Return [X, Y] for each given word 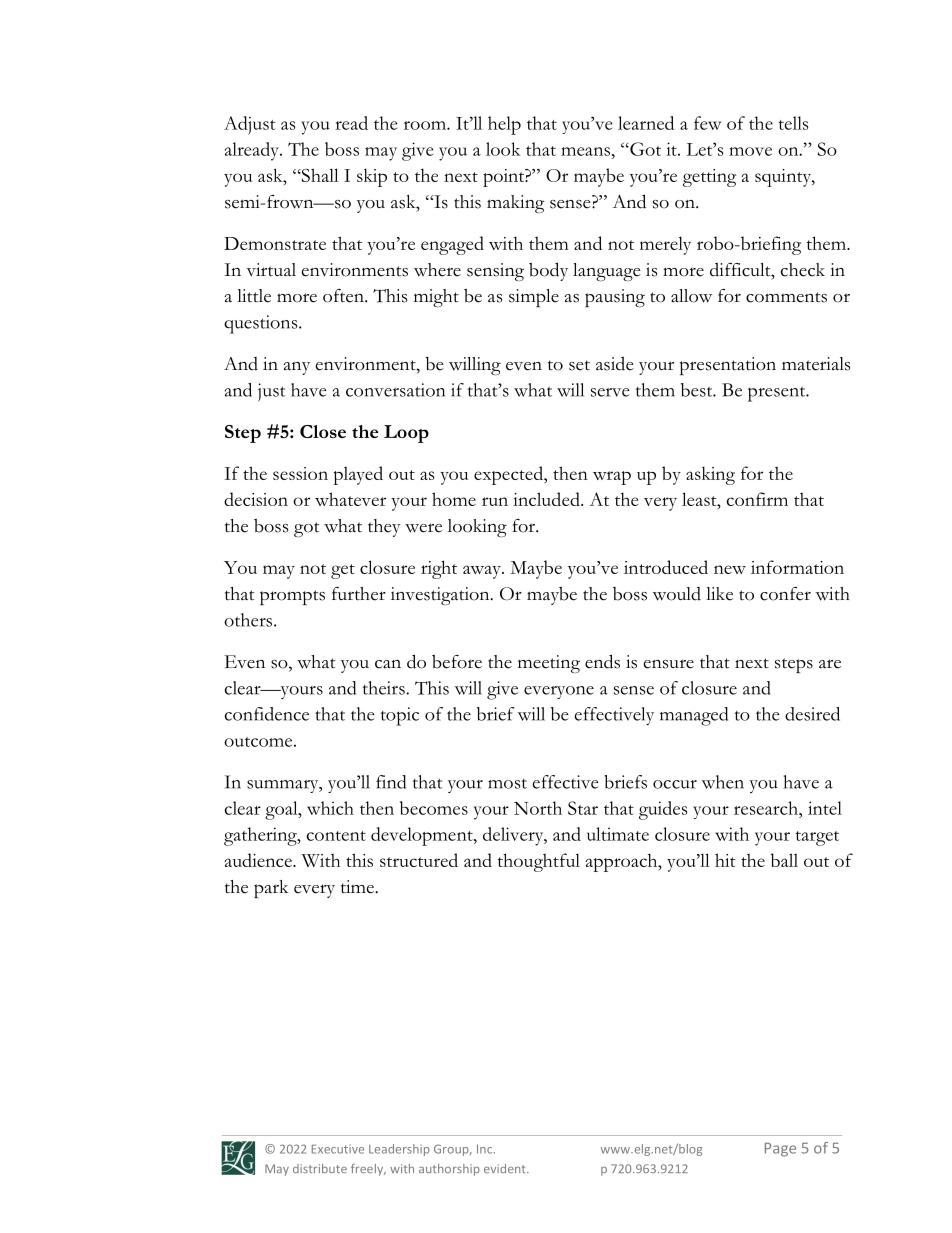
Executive [338, 1149]
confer [785, 594]
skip [372, 177]
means [585, 151]
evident [506, 1168]
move [750, 151]
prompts [292, 597]
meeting [549, 664]
